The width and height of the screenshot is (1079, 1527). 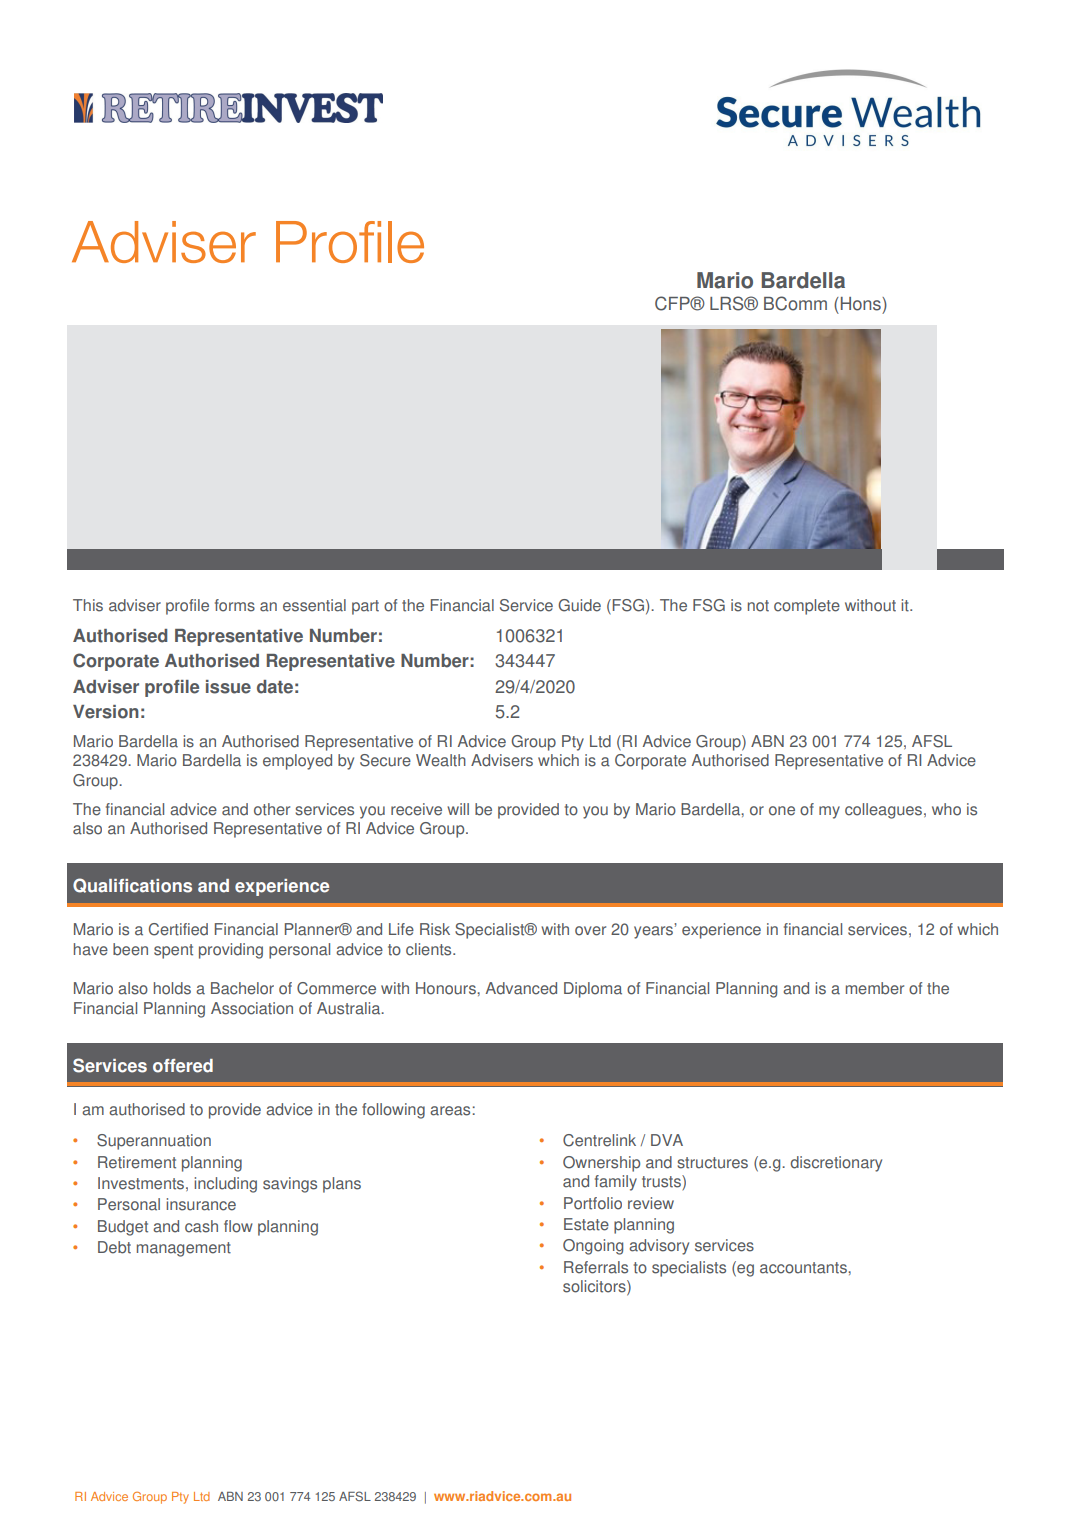 I want to click on management, so click(x=184, y=1249).
